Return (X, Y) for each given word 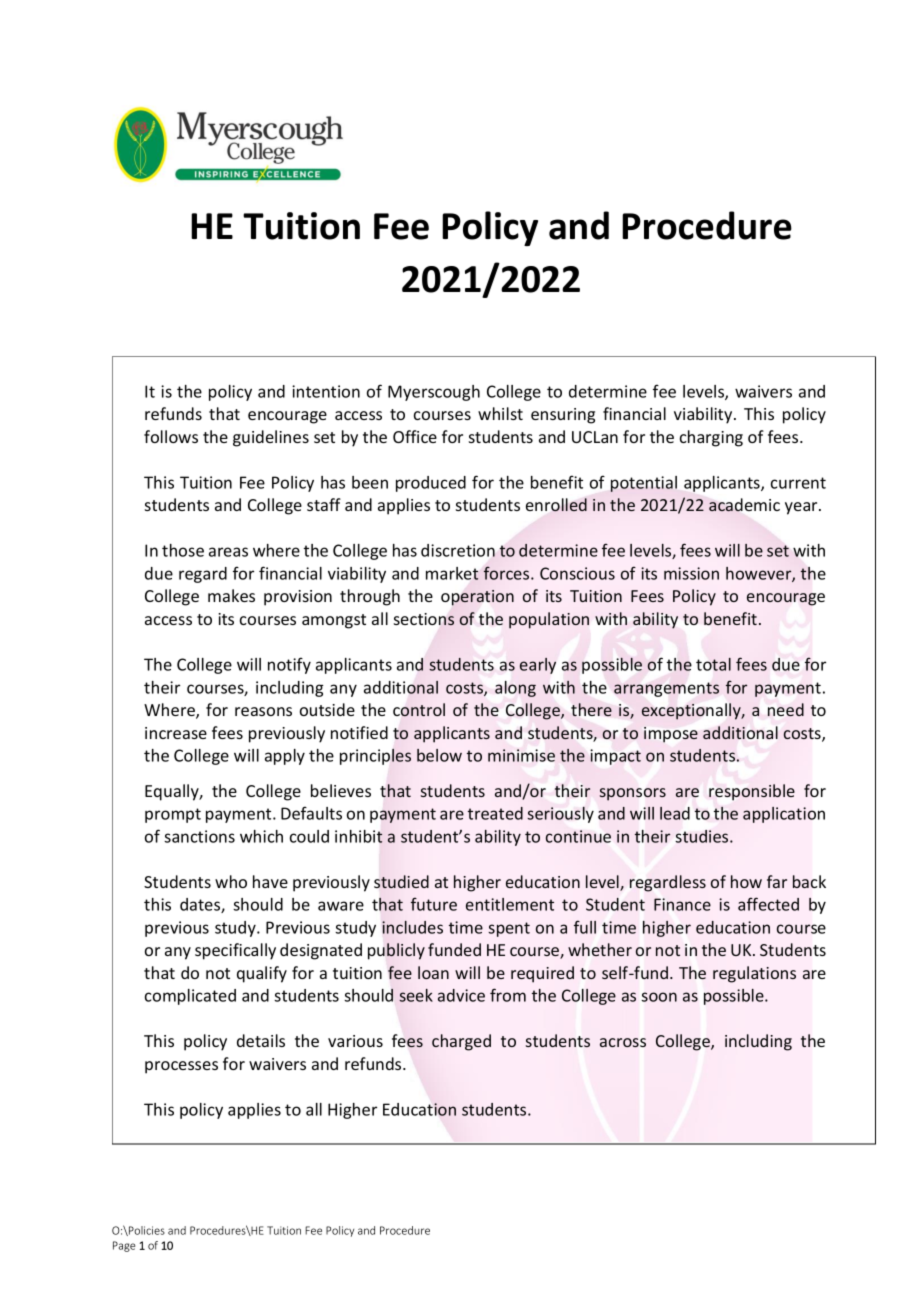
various (355, 1041)
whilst (500, 413)
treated (495, 813)
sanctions (199, 836)
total (713, 664)
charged (461, 1042)
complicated (190, 997)
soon (659, 997)
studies (703, 836)
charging (711, 438)
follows (171, 436)
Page (124, 1246)
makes (231, 595)
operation (477, 598)
